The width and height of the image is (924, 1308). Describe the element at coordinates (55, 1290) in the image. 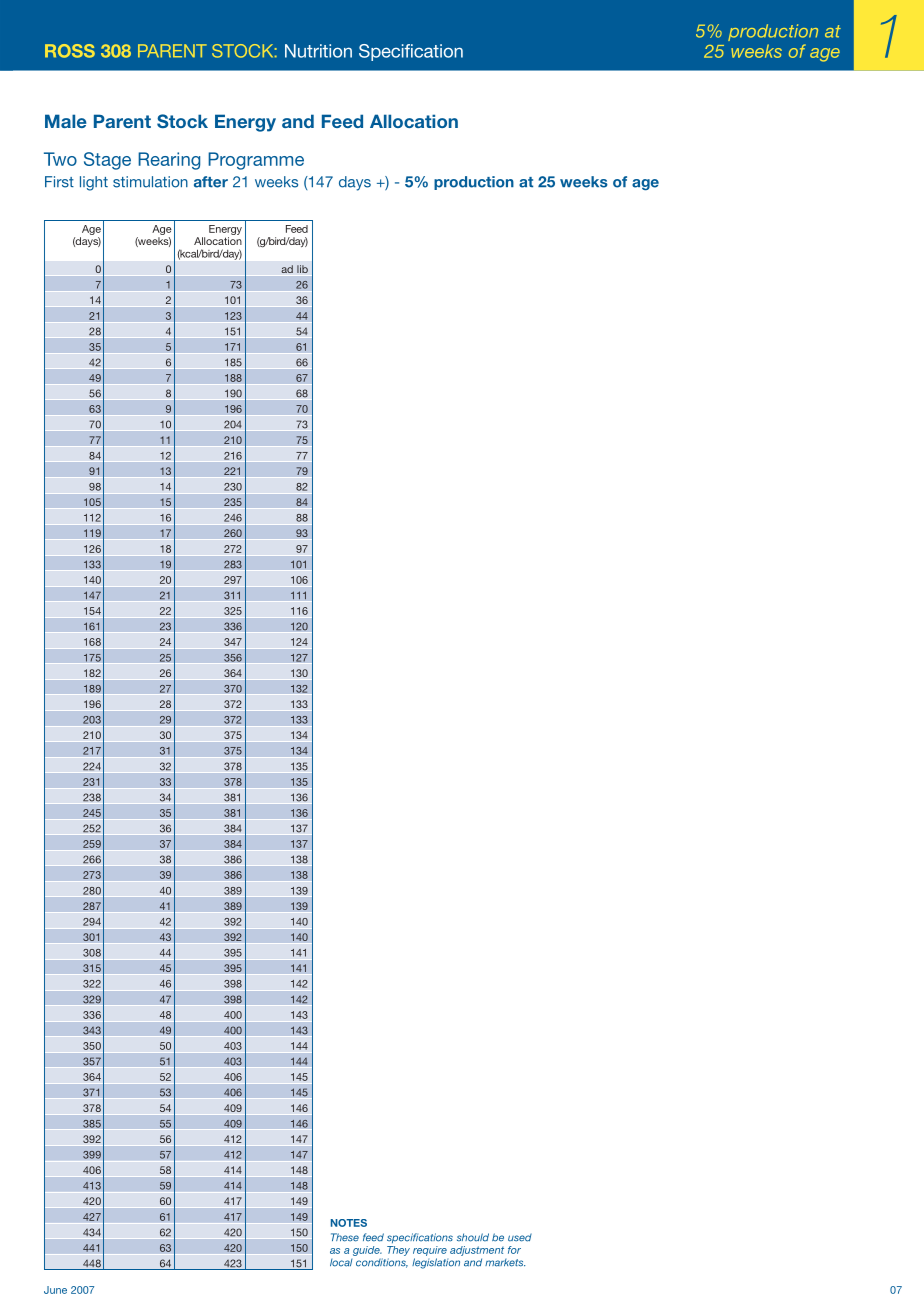

I see `June` at that location.
